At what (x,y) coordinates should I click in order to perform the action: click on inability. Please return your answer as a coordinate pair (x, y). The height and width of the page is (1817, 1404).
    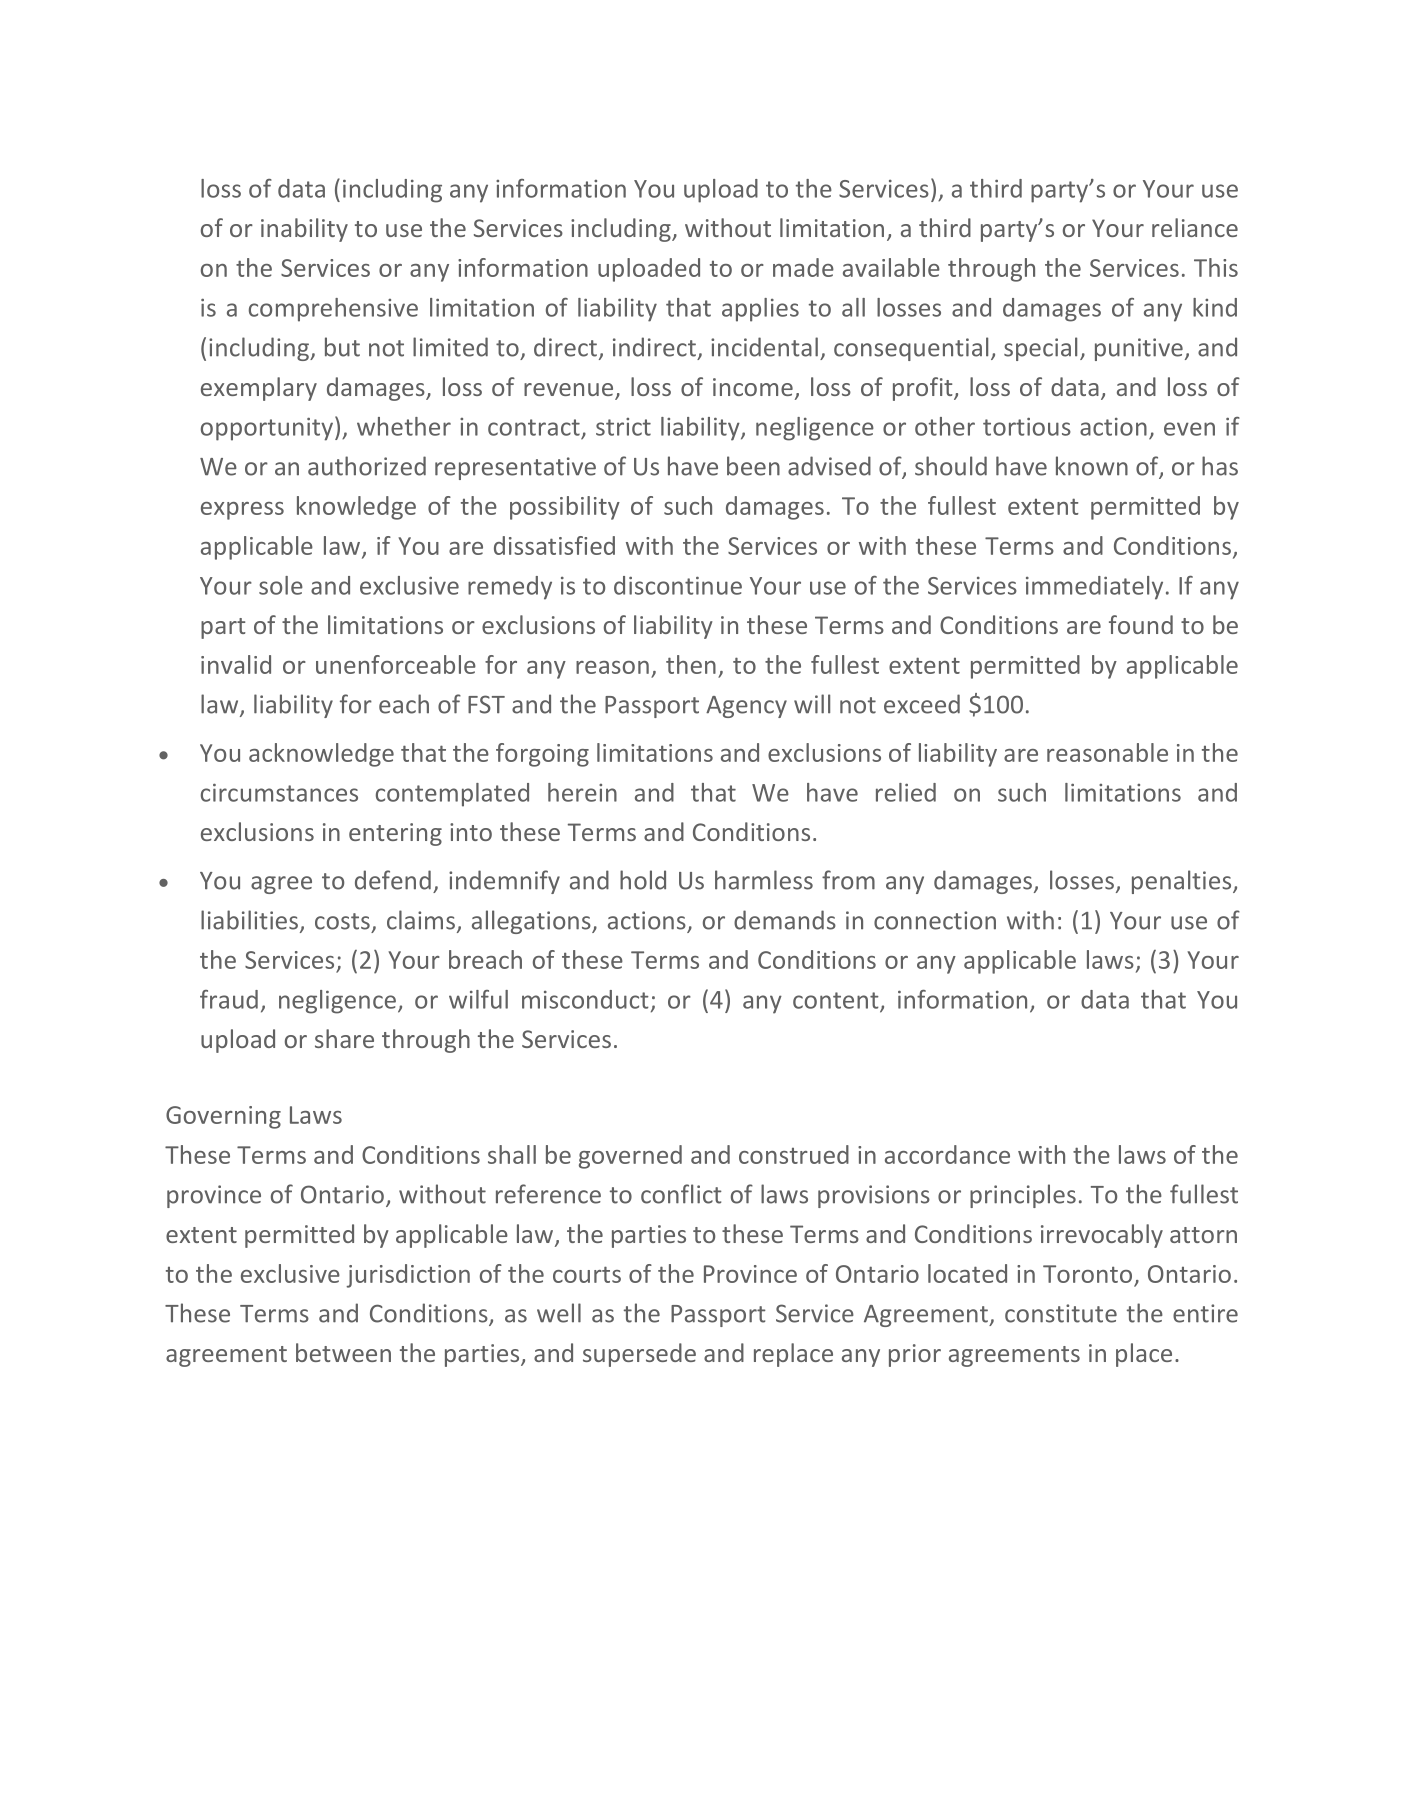
    Looking at the image, I should click on (304, 230).
